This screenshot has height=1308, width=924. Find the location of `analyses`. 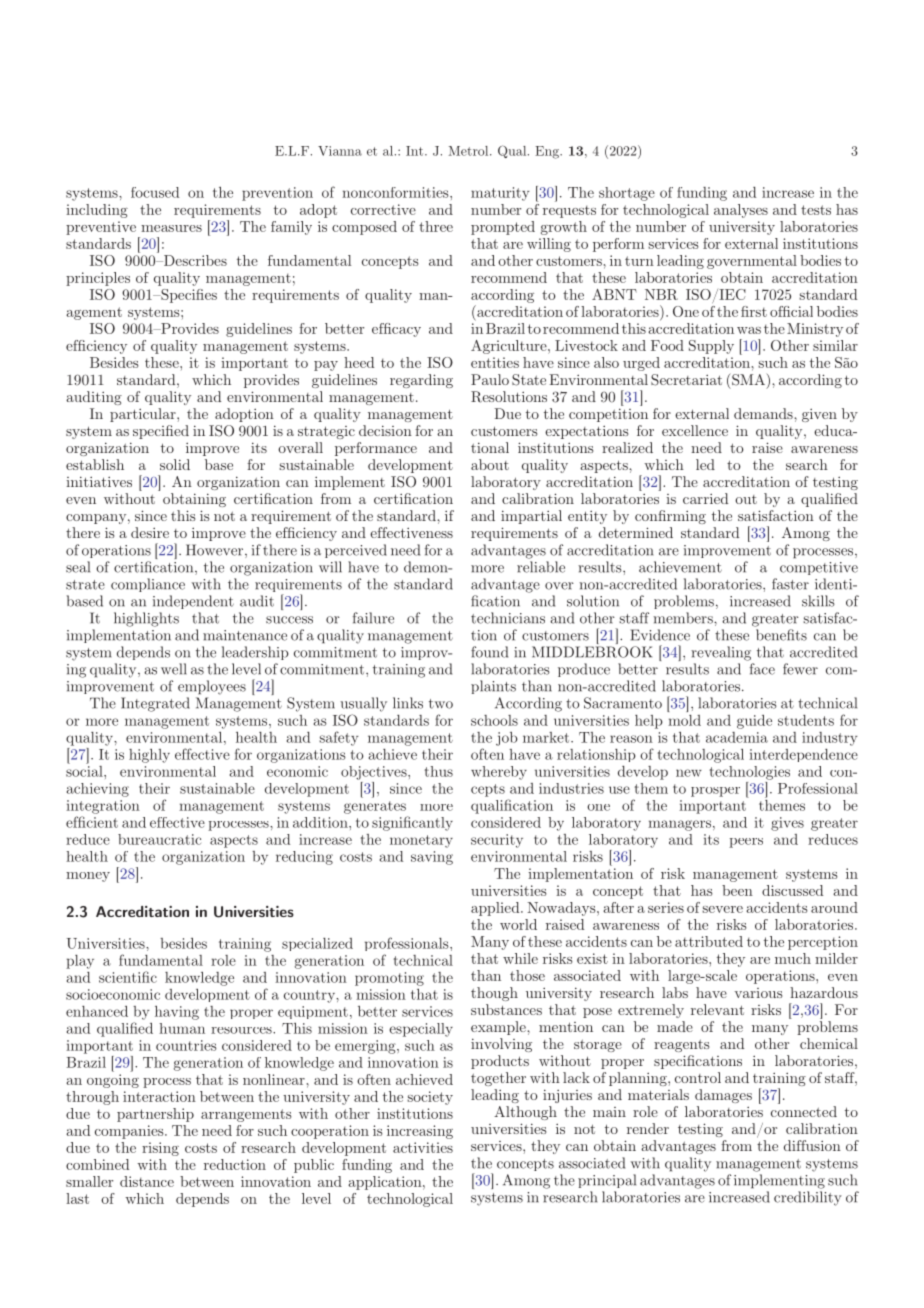

analyses is located at coordinates (741, 211).
